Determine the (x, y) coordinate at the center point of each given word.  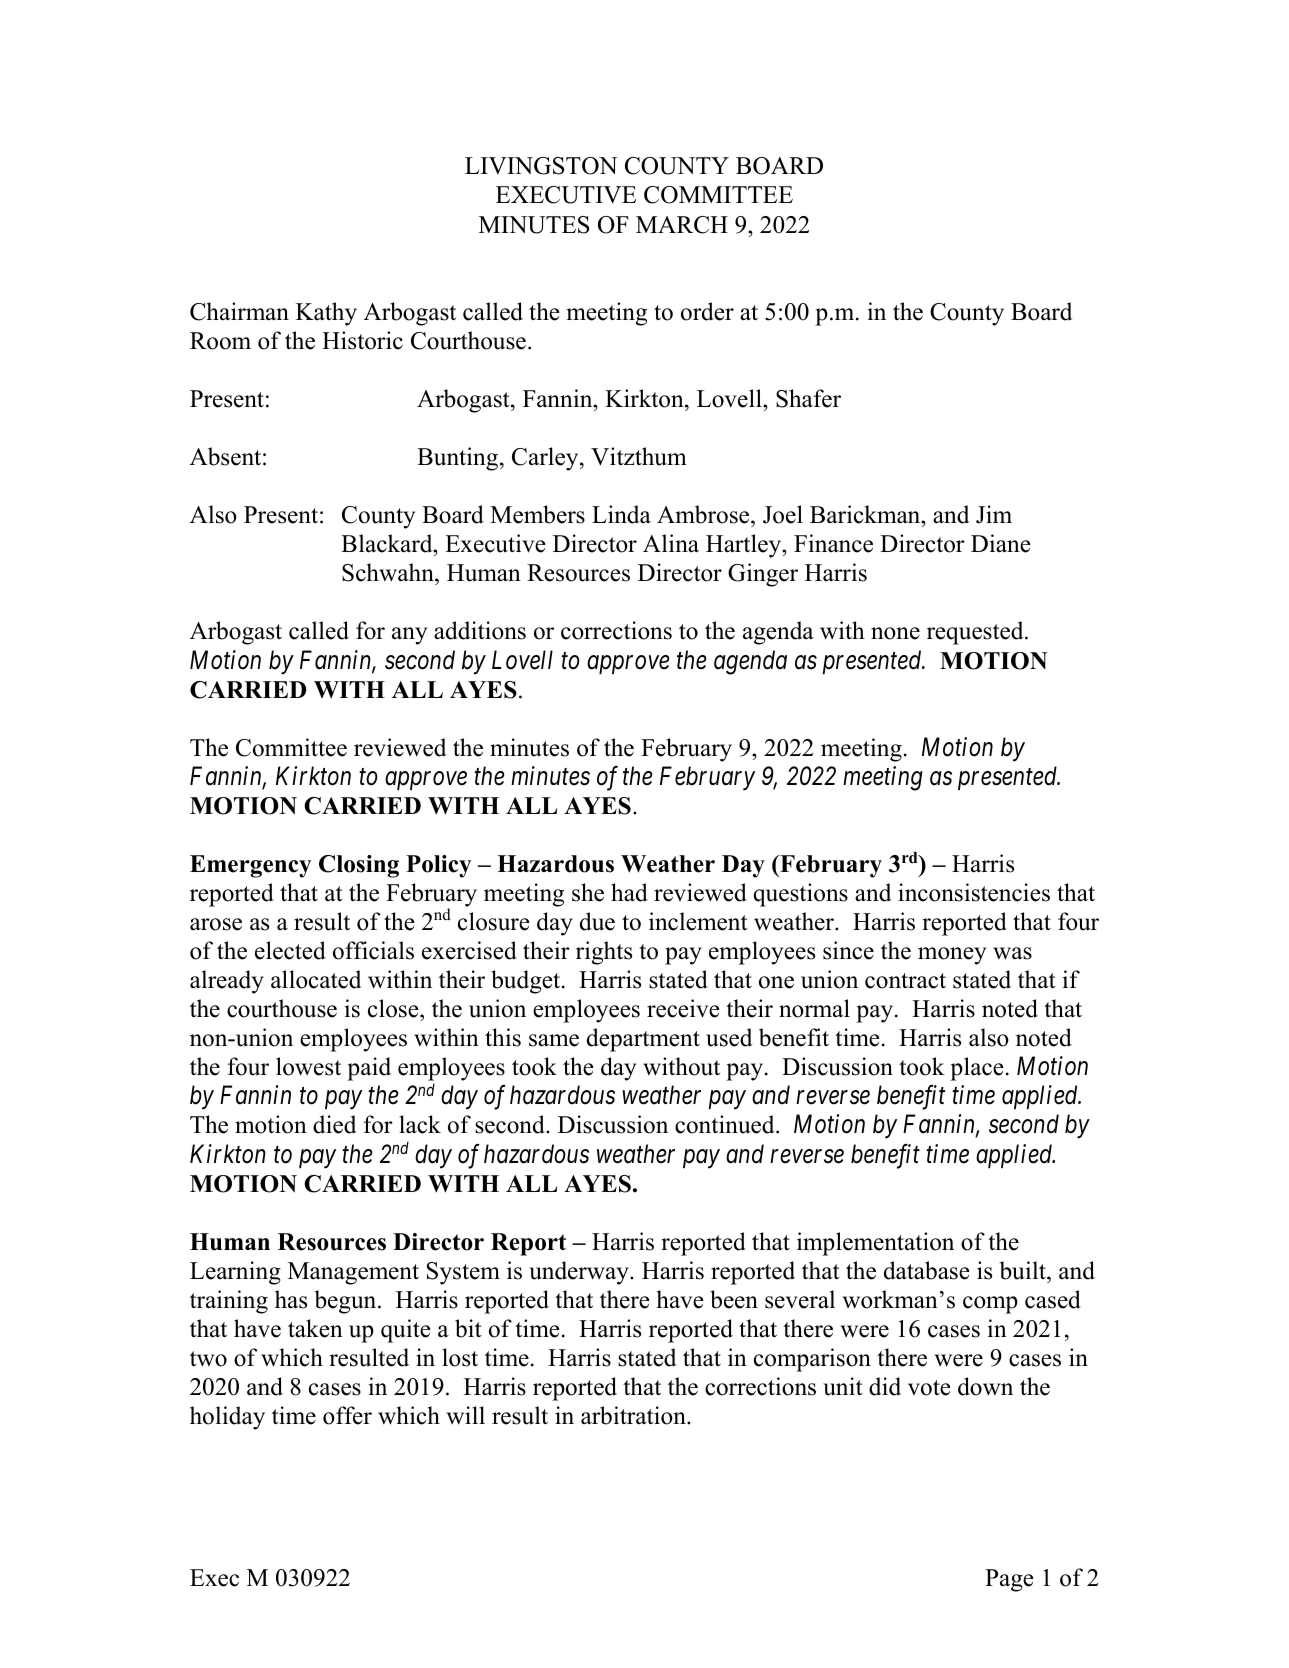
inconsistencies (974, 892)
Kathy (326, 314)
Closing (359, 866)
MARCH (682, 225)
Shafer (808, 398)
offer (347, 1415)
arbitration (634, 1415)
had (629, 892)
